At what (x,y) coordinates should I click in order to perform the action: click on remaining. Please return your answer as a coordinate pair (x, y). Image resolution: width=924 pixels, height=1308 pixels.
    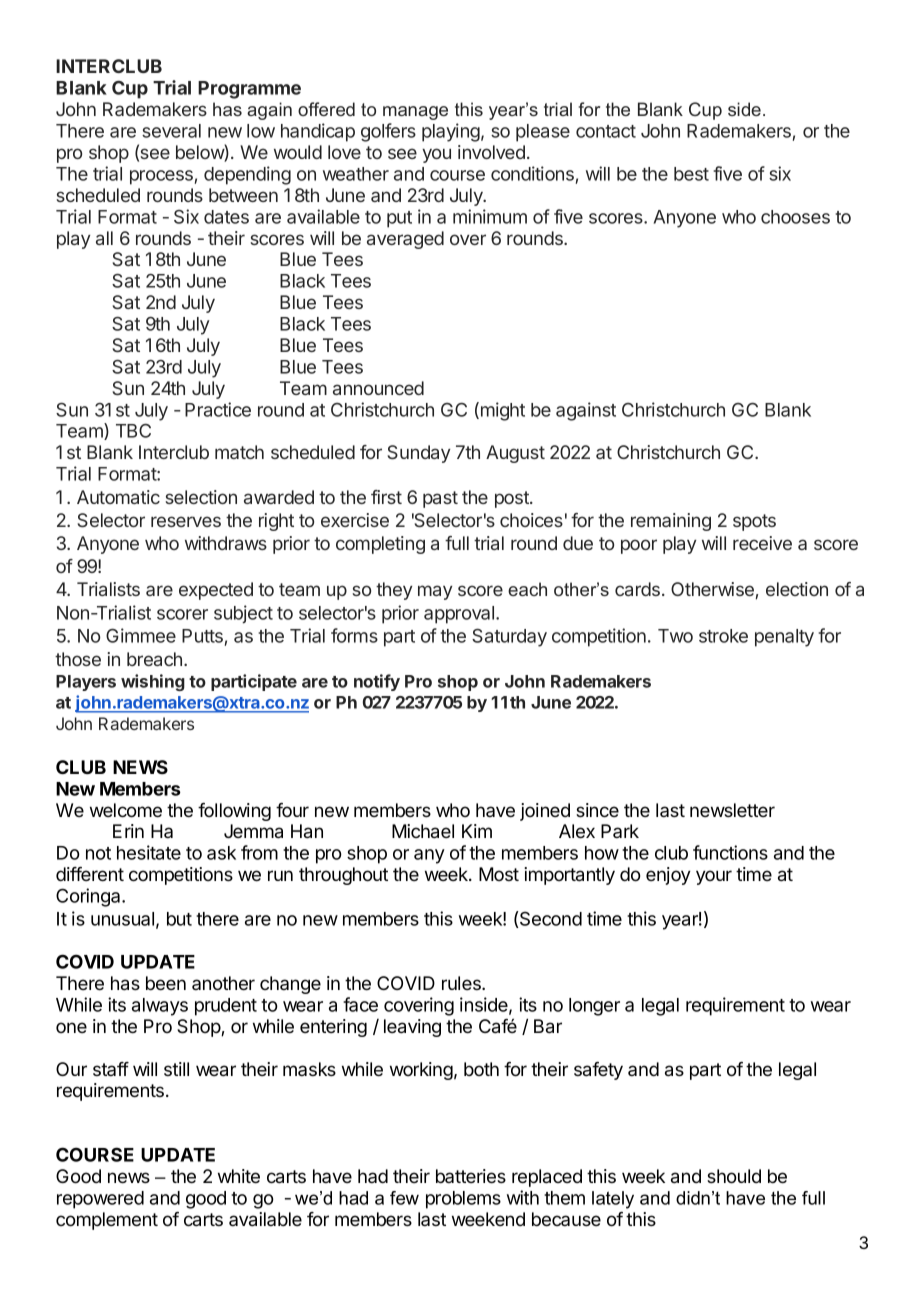
    Looking at the image, I should click on (671, 522).
